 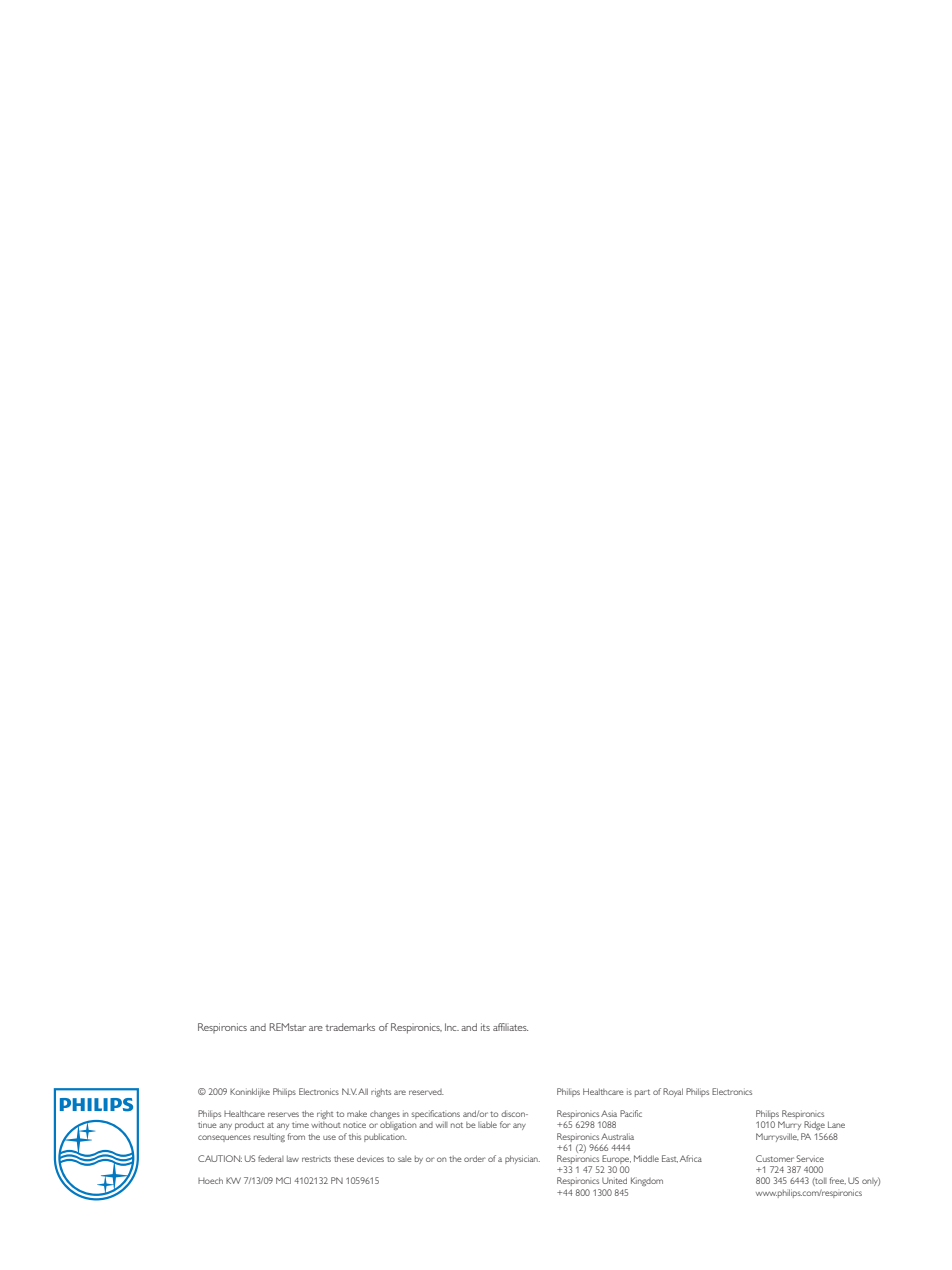 I want to click on part, so click(x=642, y=1093).
